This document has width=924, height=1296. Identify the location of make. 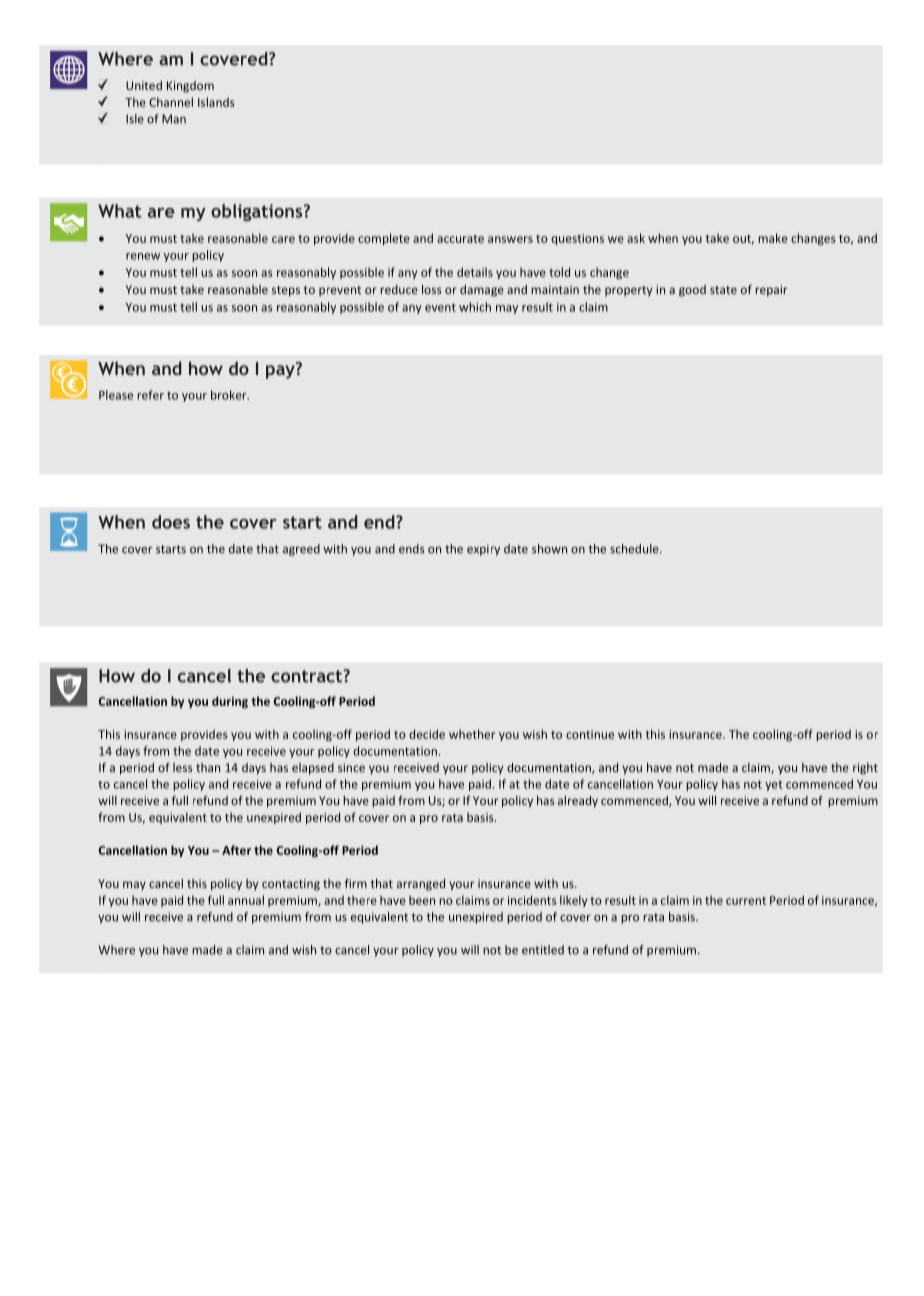
(773, 238).
